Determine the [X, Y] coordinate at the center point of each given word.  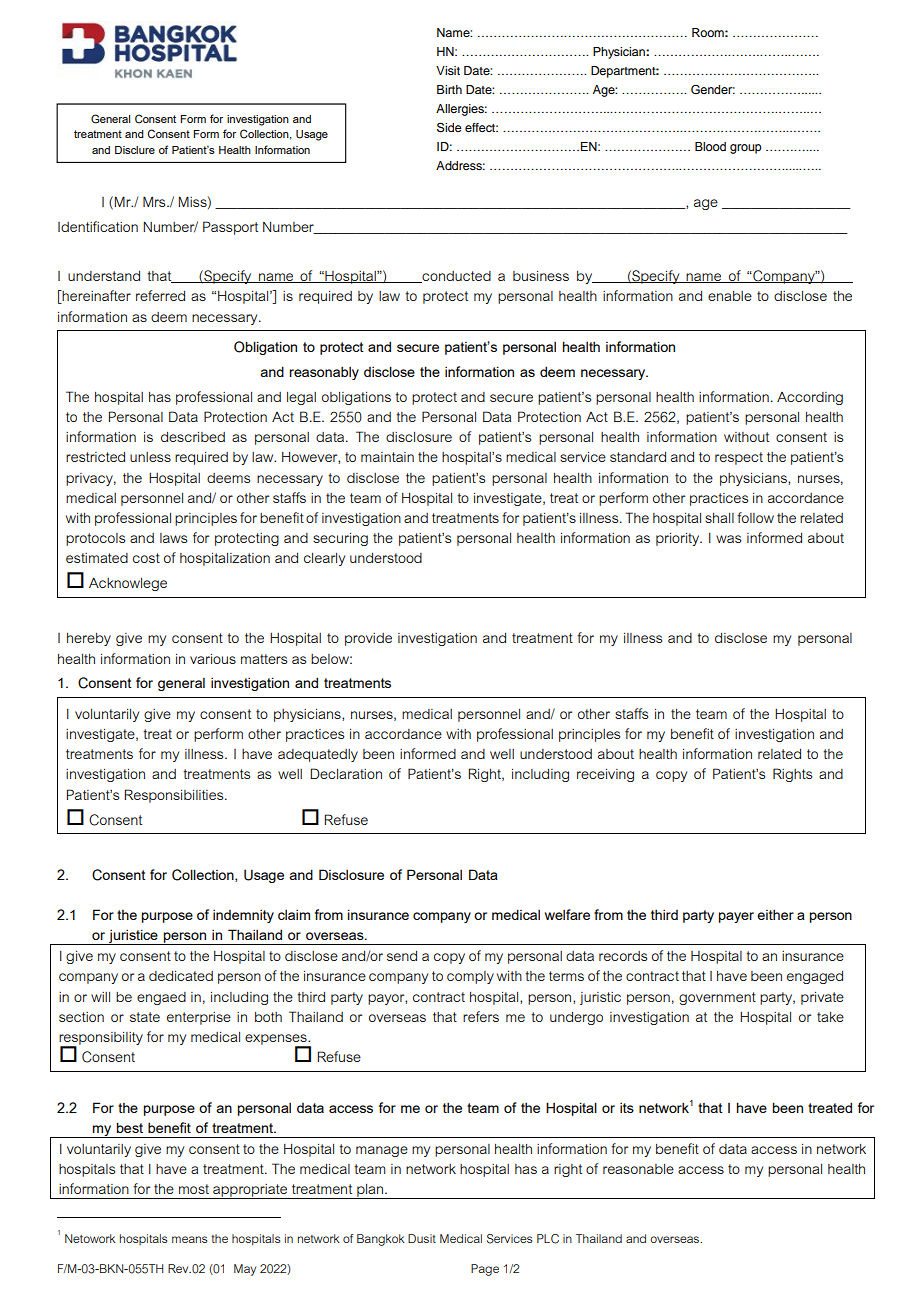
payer [736, 917]
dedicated [181, 976]
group [746, 149]
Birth [449, 89]
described [193, 437]
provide [368, 639]
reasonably [324, 373]
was [728, 539]
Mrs [155, 201]
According [810, 398]
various [213, 659]
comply [470, 977]
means [190, 1239]
